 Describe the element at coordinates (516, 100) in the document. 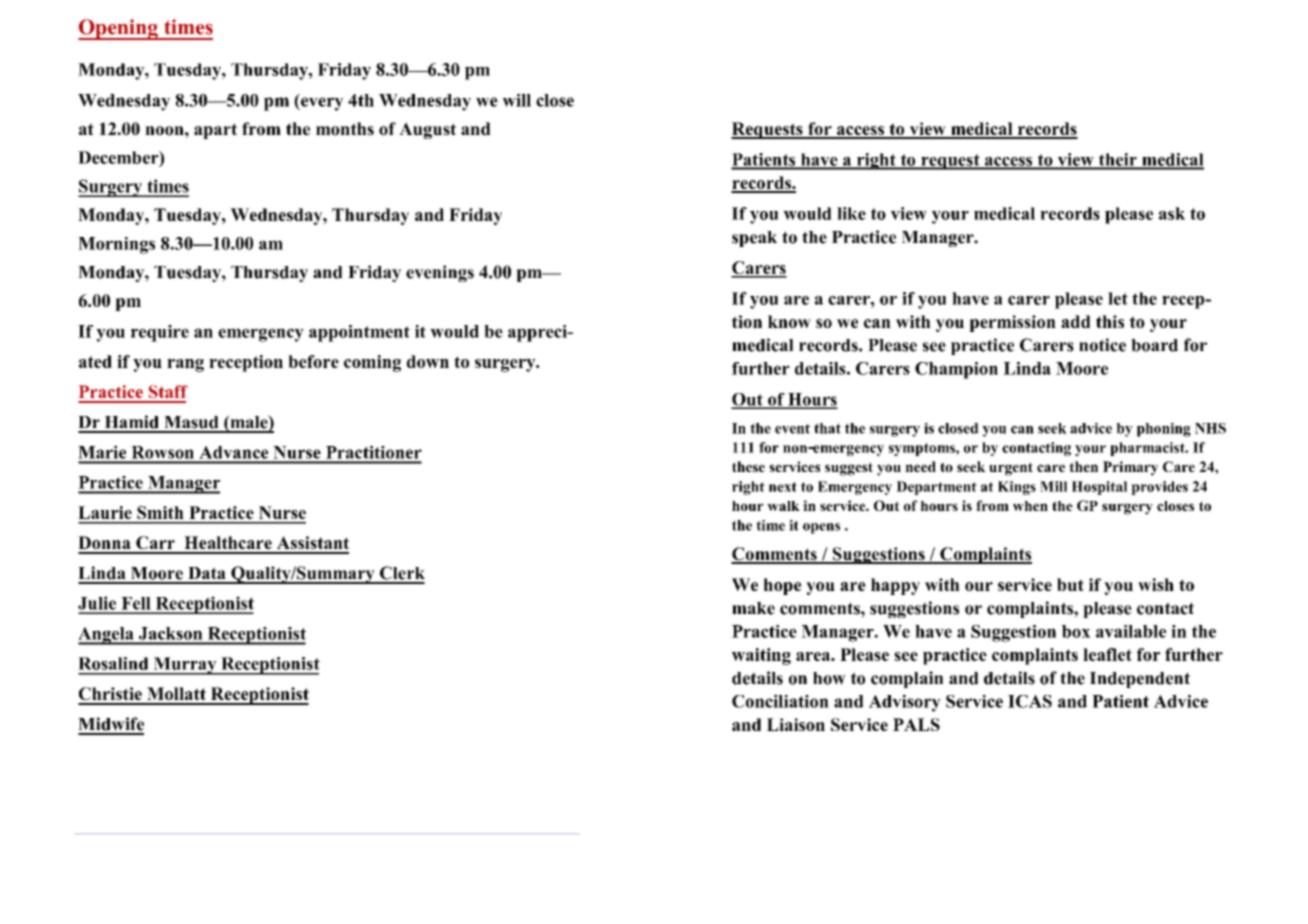

I see `will` at that location.
